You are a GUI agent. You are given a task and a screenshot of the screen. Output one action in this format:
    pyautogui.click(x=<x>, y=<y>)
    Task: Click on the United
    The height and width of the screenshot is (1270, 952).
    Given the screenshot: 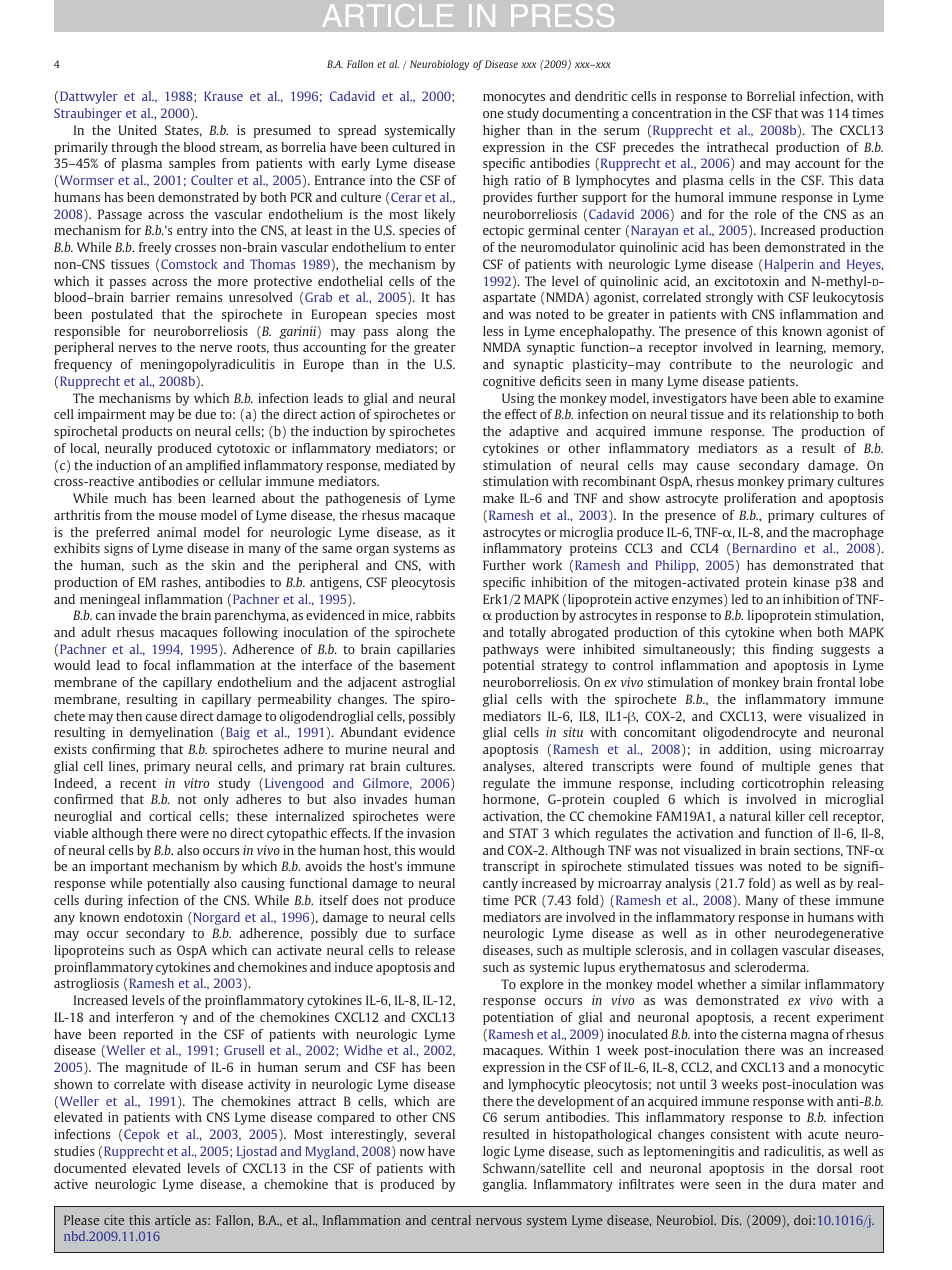 What is the action you would take?
    pyautogui.click(x=138, y=130)
